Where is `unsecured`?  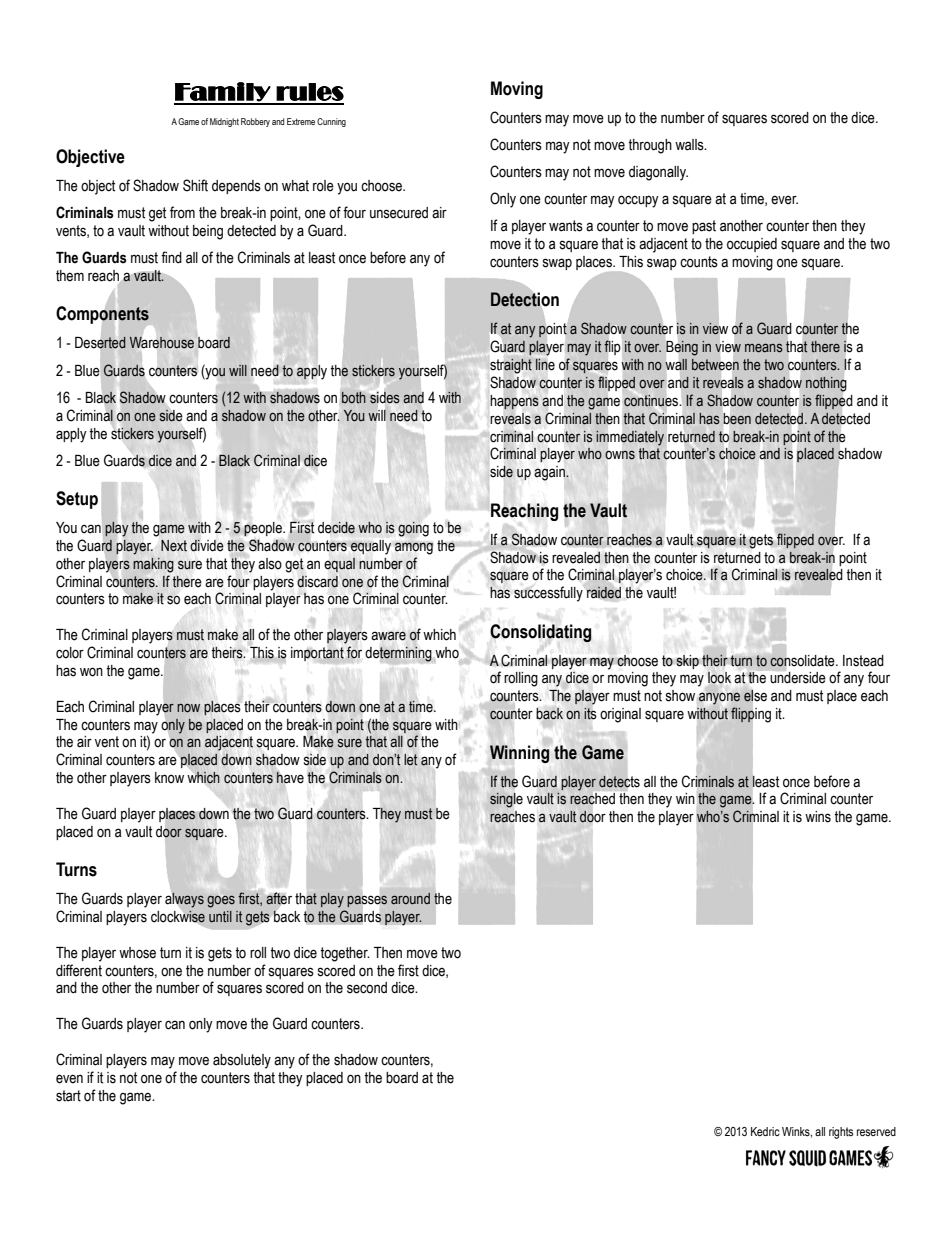
unsecured is located at coordinates (399, 213).
